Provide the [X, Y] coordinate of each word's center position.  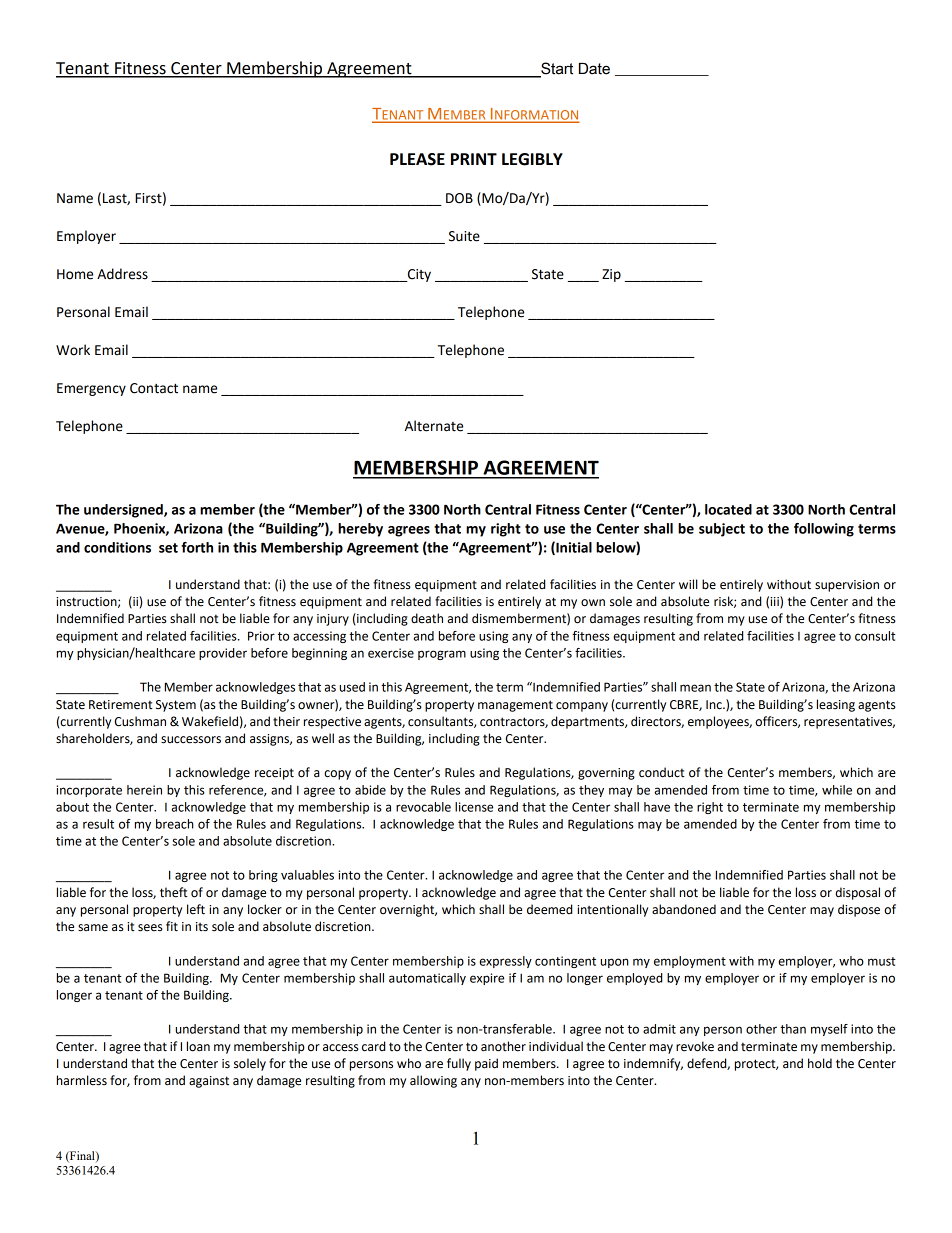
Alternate [434, 426]
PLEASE [417, 159]
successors [191, 740]
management [515, 706]
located [728, 509]
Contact [154, 388]
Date [594, 69]
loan [198, 1046]
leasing [836, 705]
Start [557, 68]
